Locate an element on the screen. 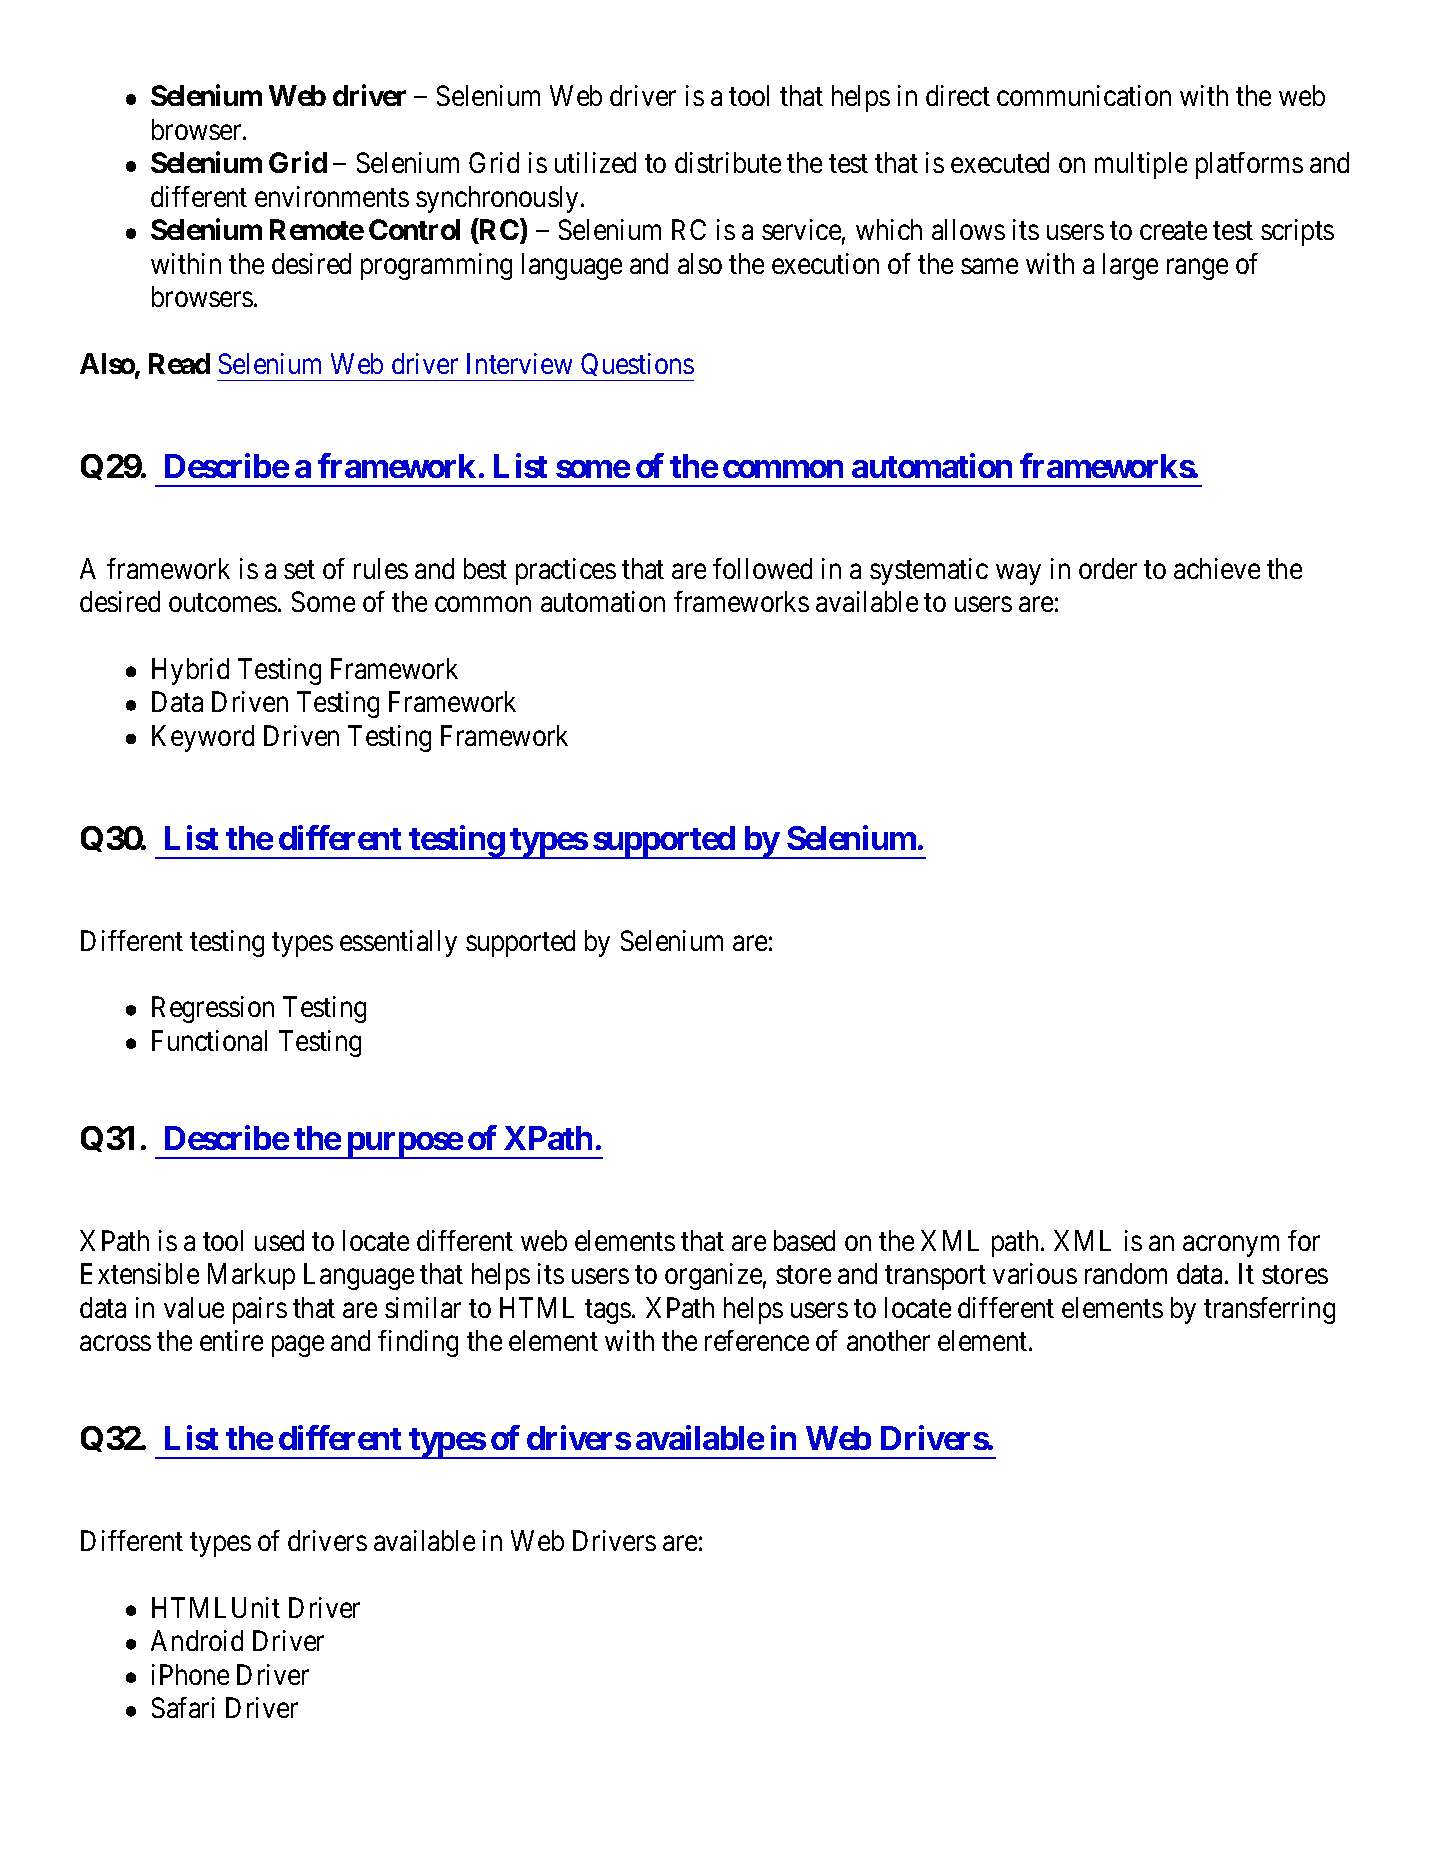  followed is located at coordinates (762, 568).
